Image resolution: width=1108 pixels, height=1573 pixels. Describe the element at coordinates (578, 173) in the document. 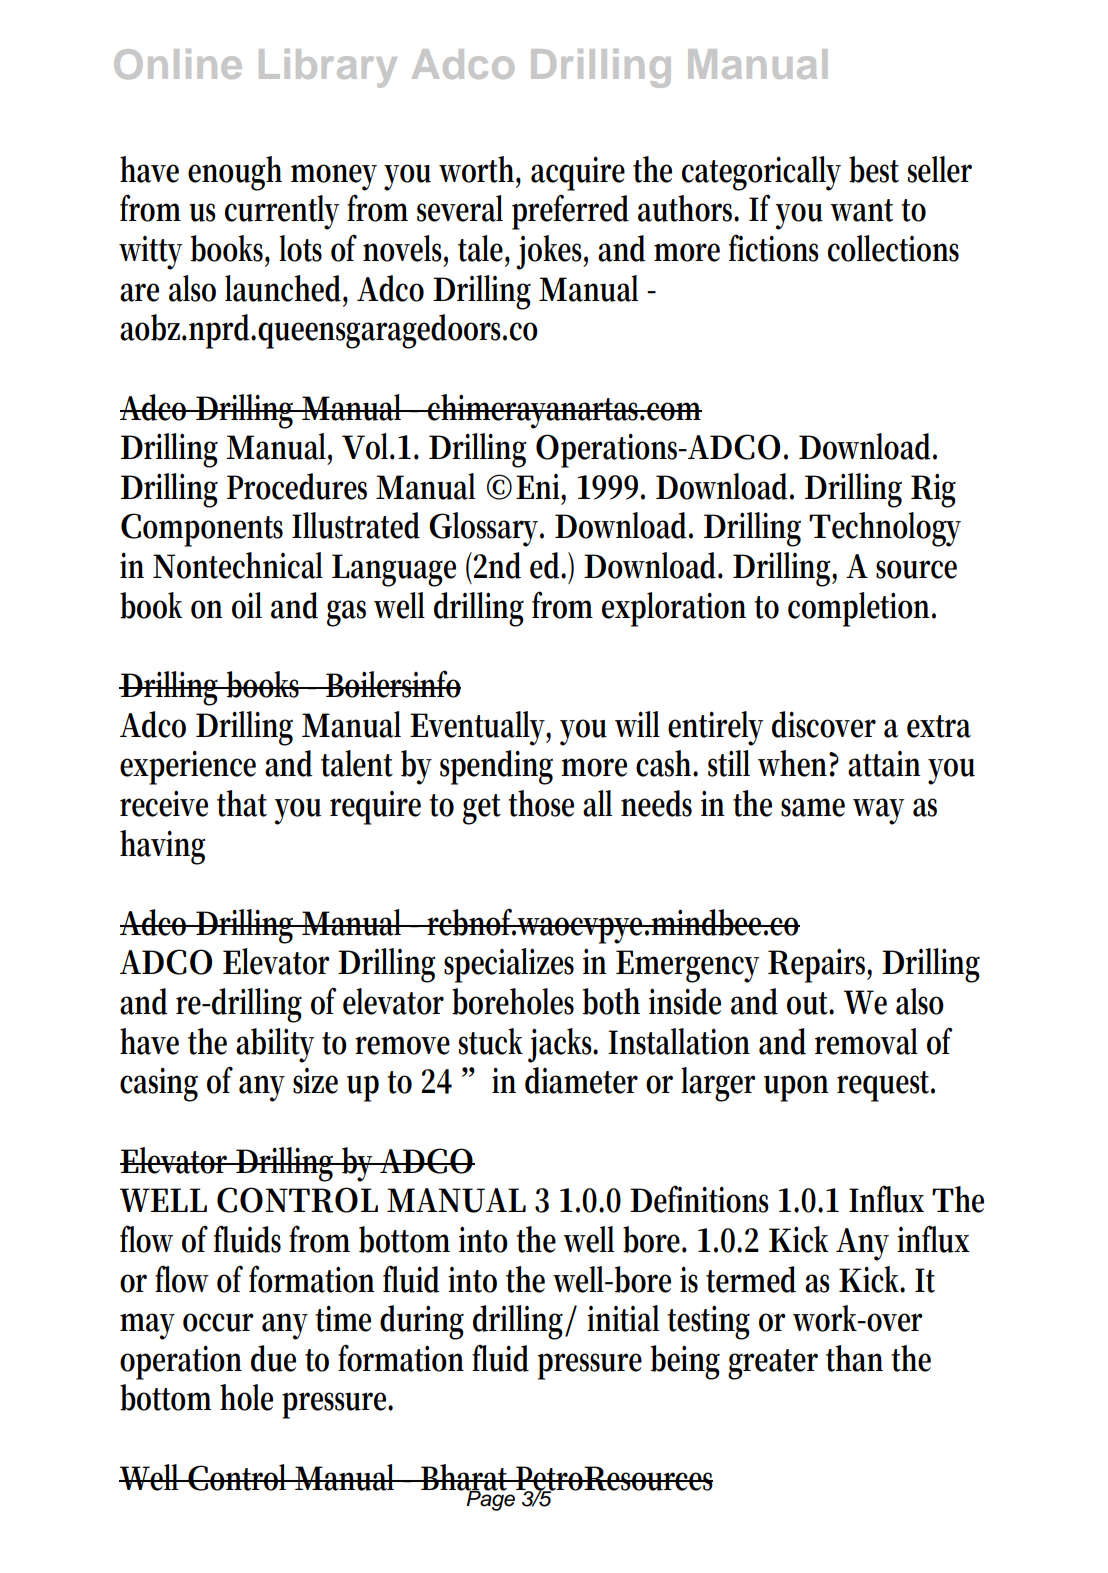

I see `acquire` at that location.
